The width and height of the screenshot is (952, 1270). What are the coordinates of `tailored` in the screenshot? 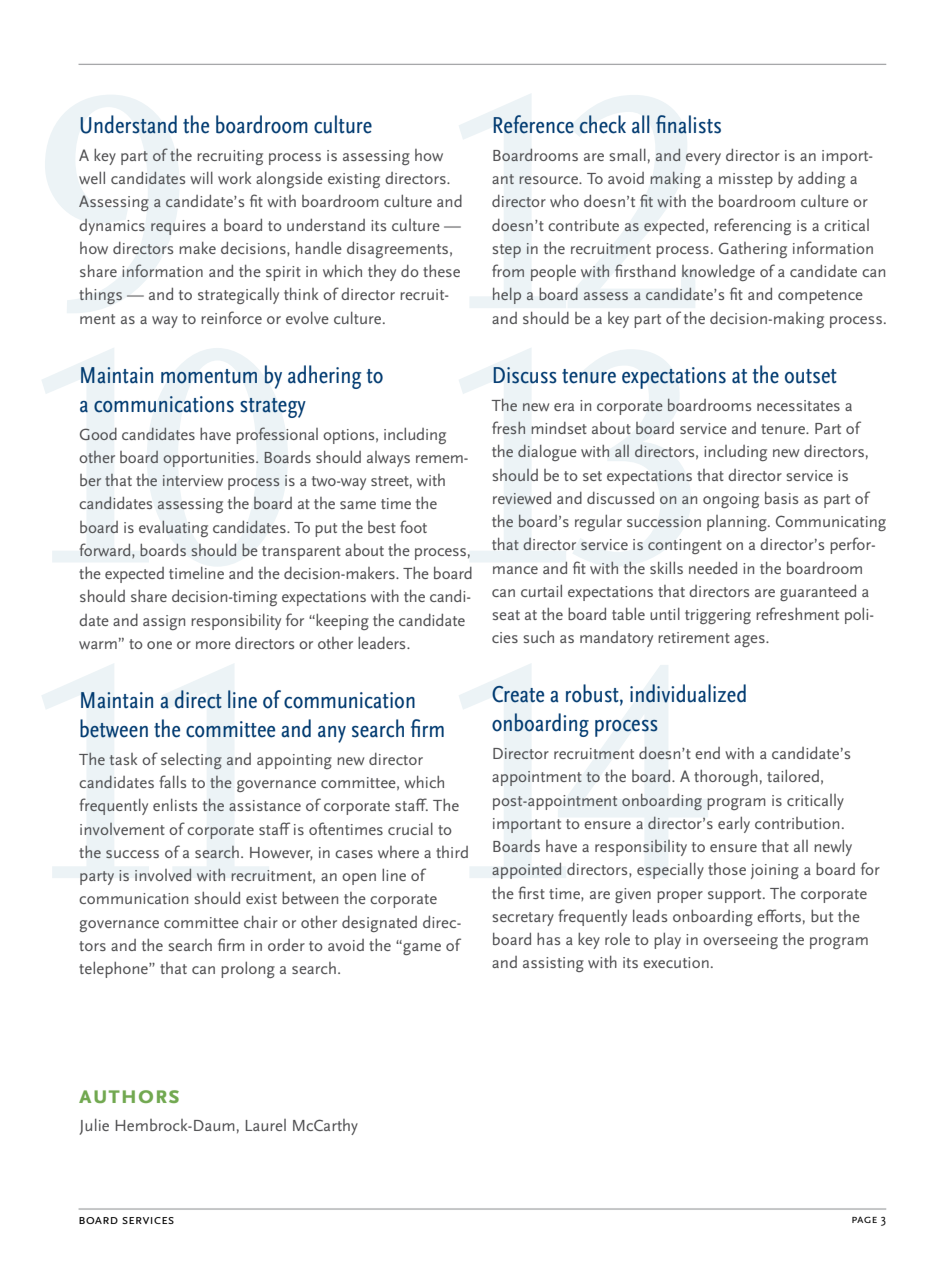 It's located at (793, 776).
